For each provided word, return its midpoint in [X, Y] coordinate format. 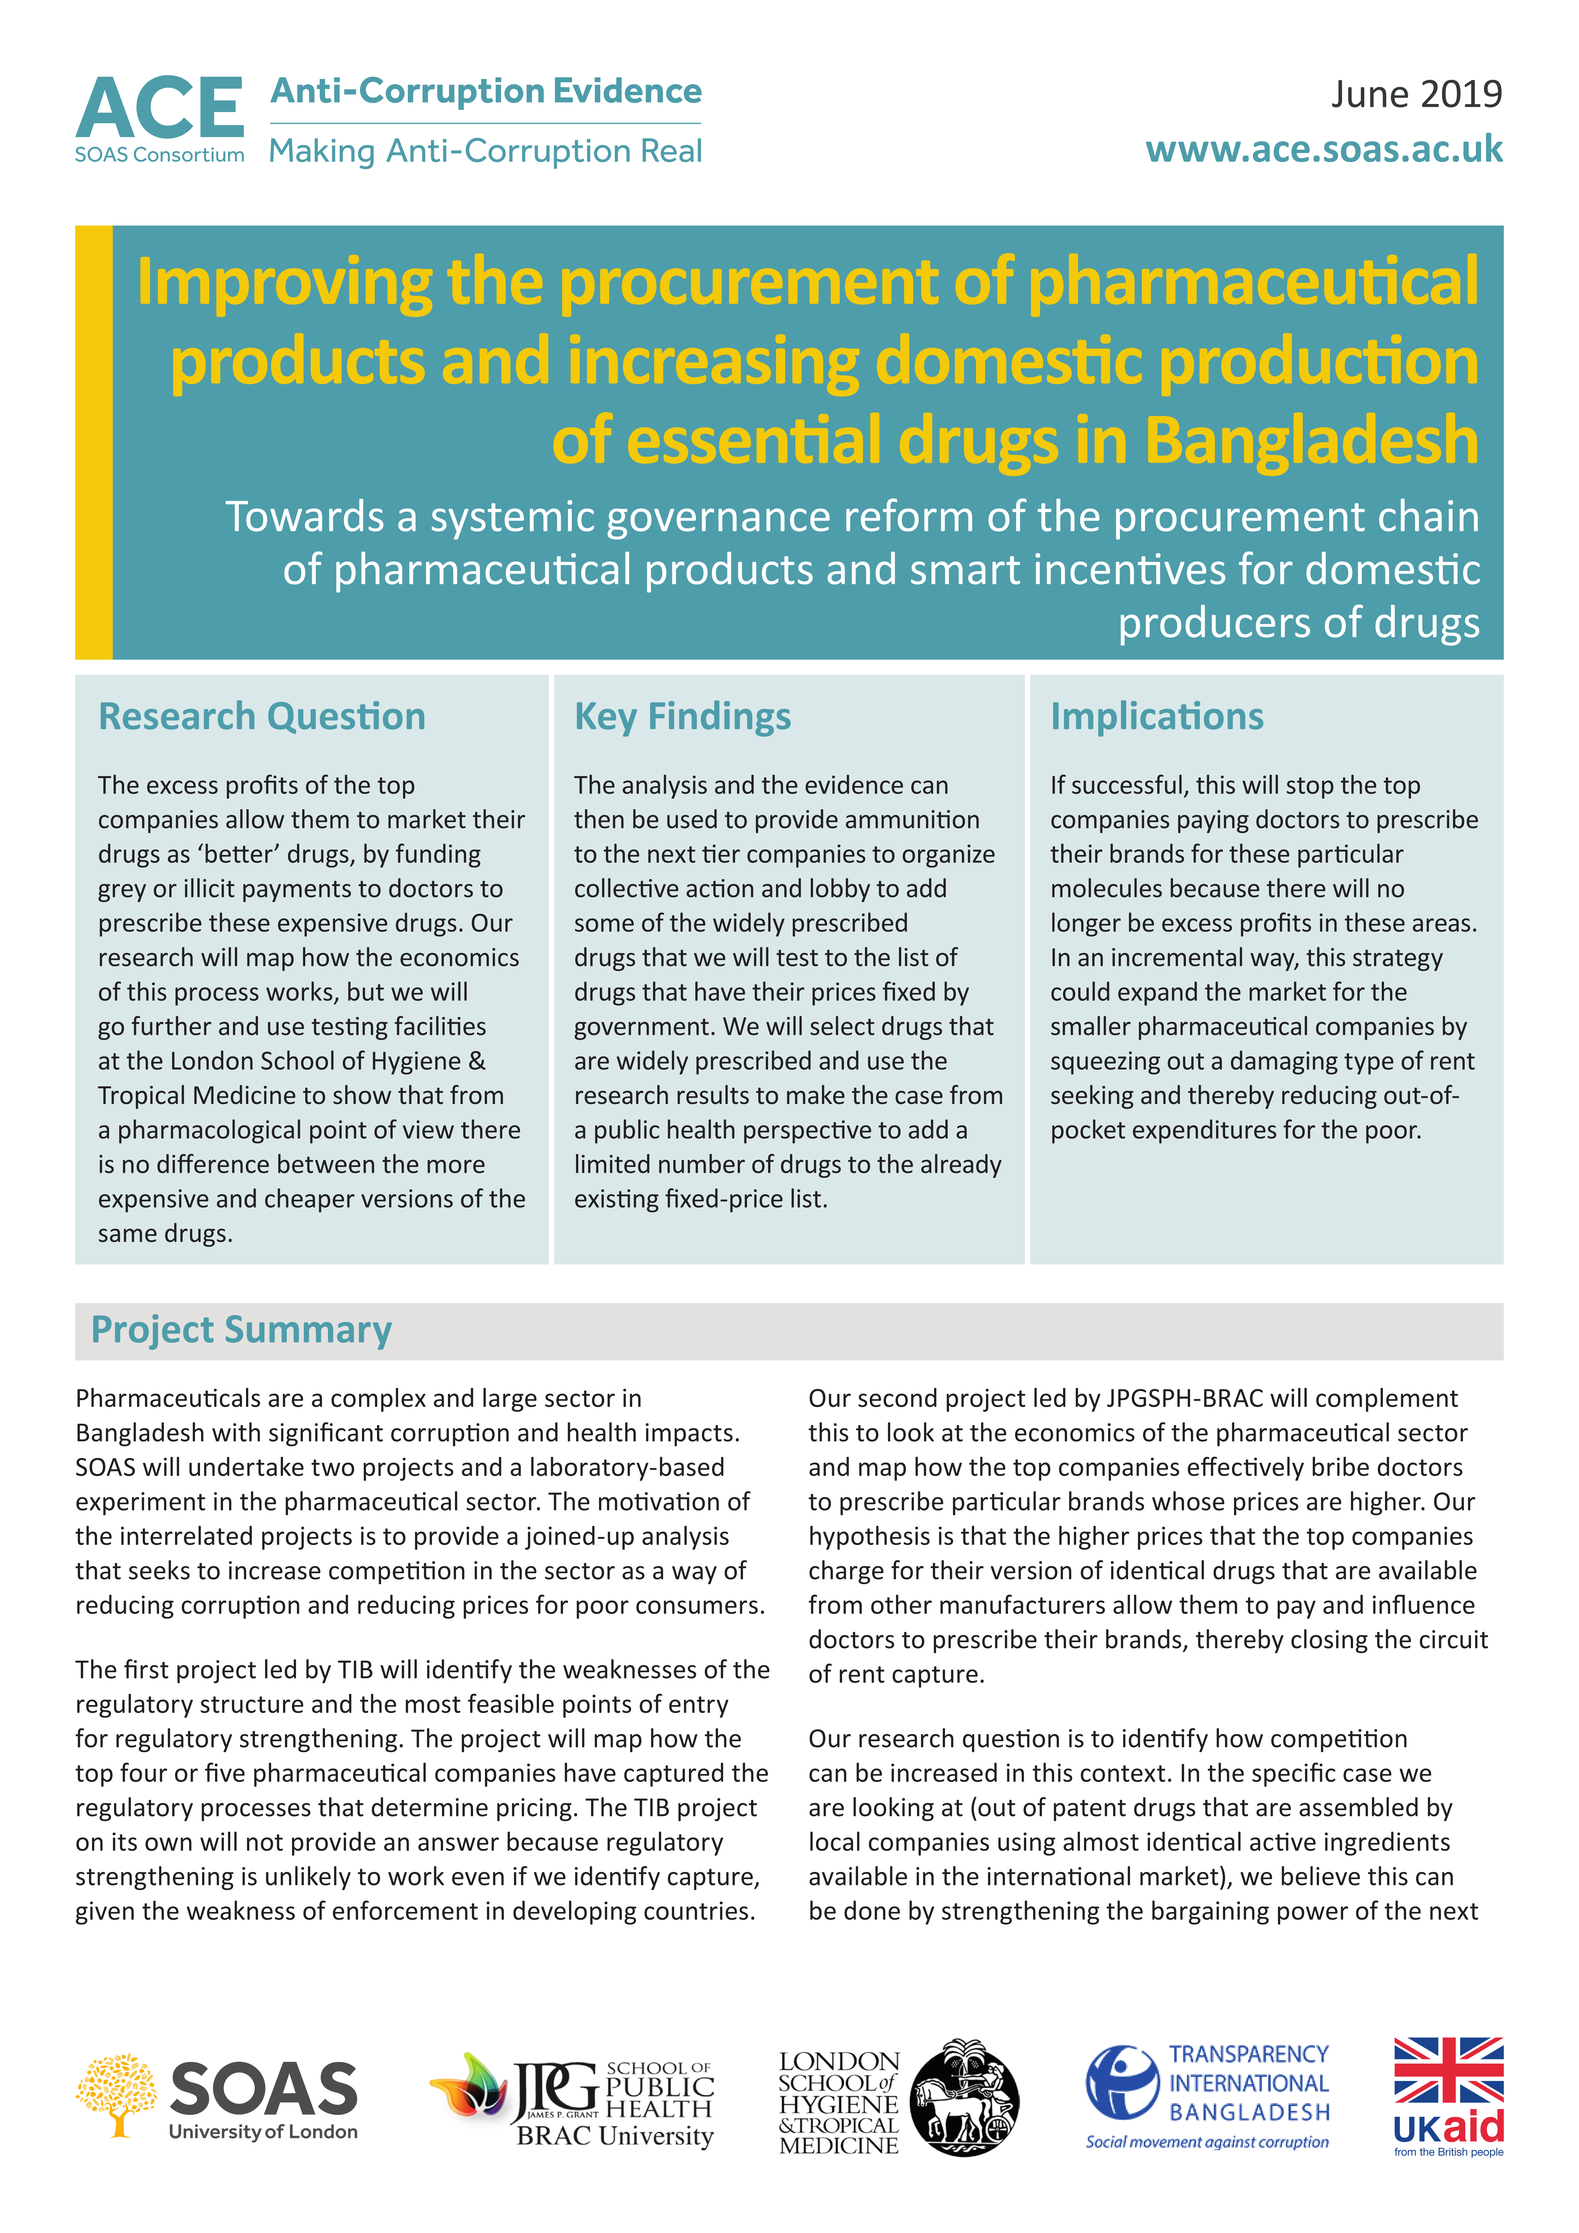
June [1370, 94]
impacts [689, 1435]
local [835, 1841]
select [842, 1026]
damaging [1284, 1062]
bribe [1340, 1466]
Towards [304, 515]
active [1283, 1841]
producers [1215, 625]
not [265, 1842]
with [236, 1432]
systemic [513, 520]
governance [718, 524]
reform [909, 515]
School [297, 1060]
